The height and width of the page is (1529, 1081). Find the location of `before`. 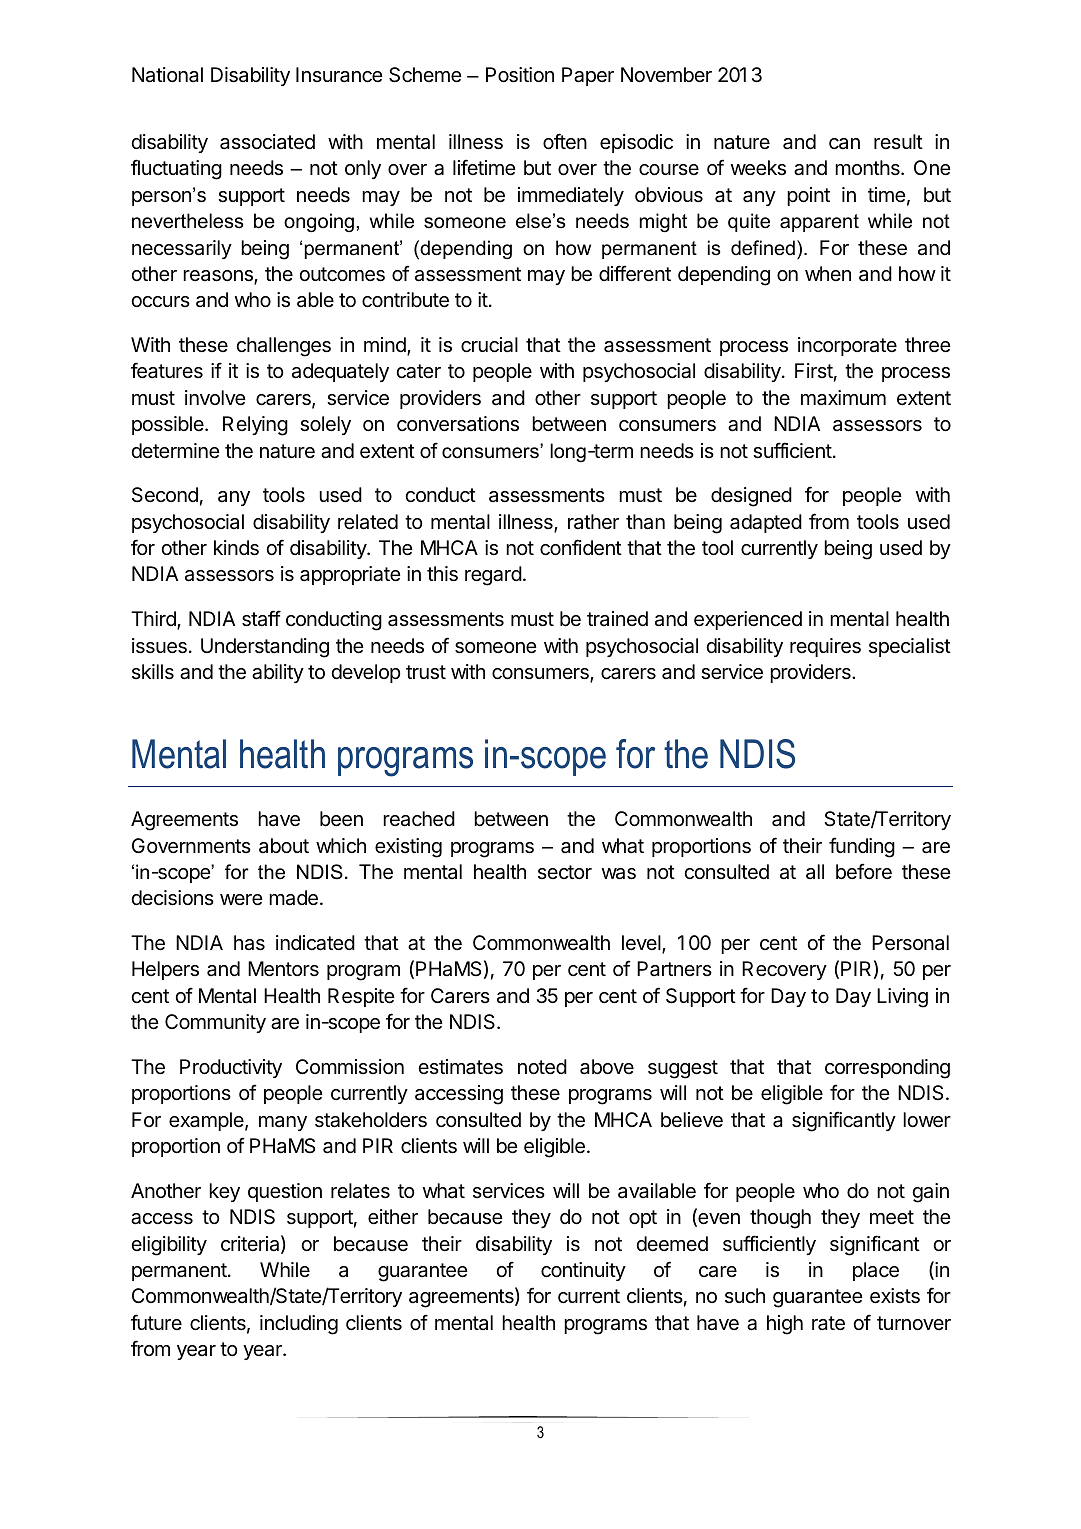

before is located at coordinates (864, 871).
